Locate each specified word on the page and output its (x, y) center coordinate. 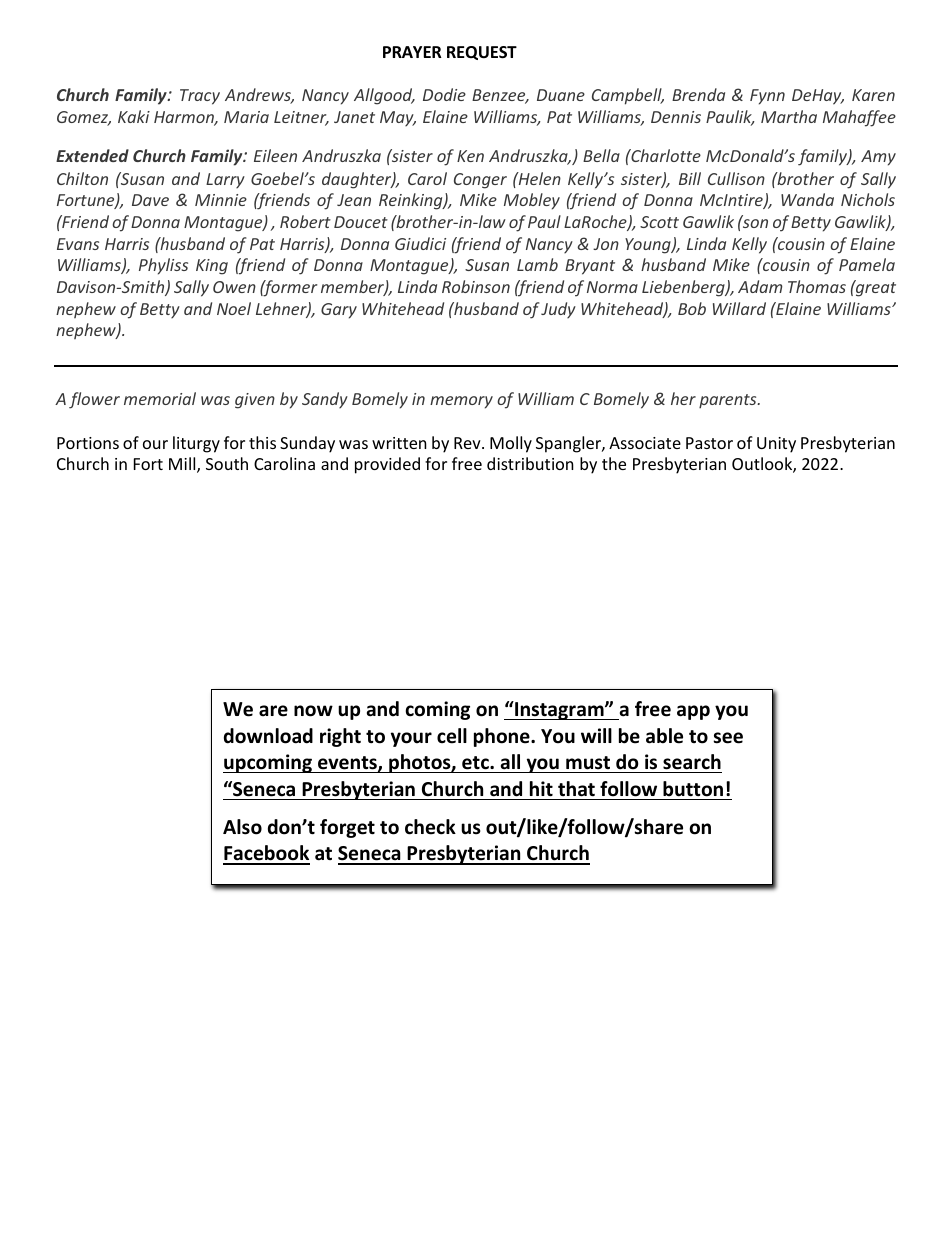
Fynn (767, 97)
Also (242, 827)
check (430, 827)
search (692, 762)
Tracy (200, 97)
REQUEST (482, 53)
